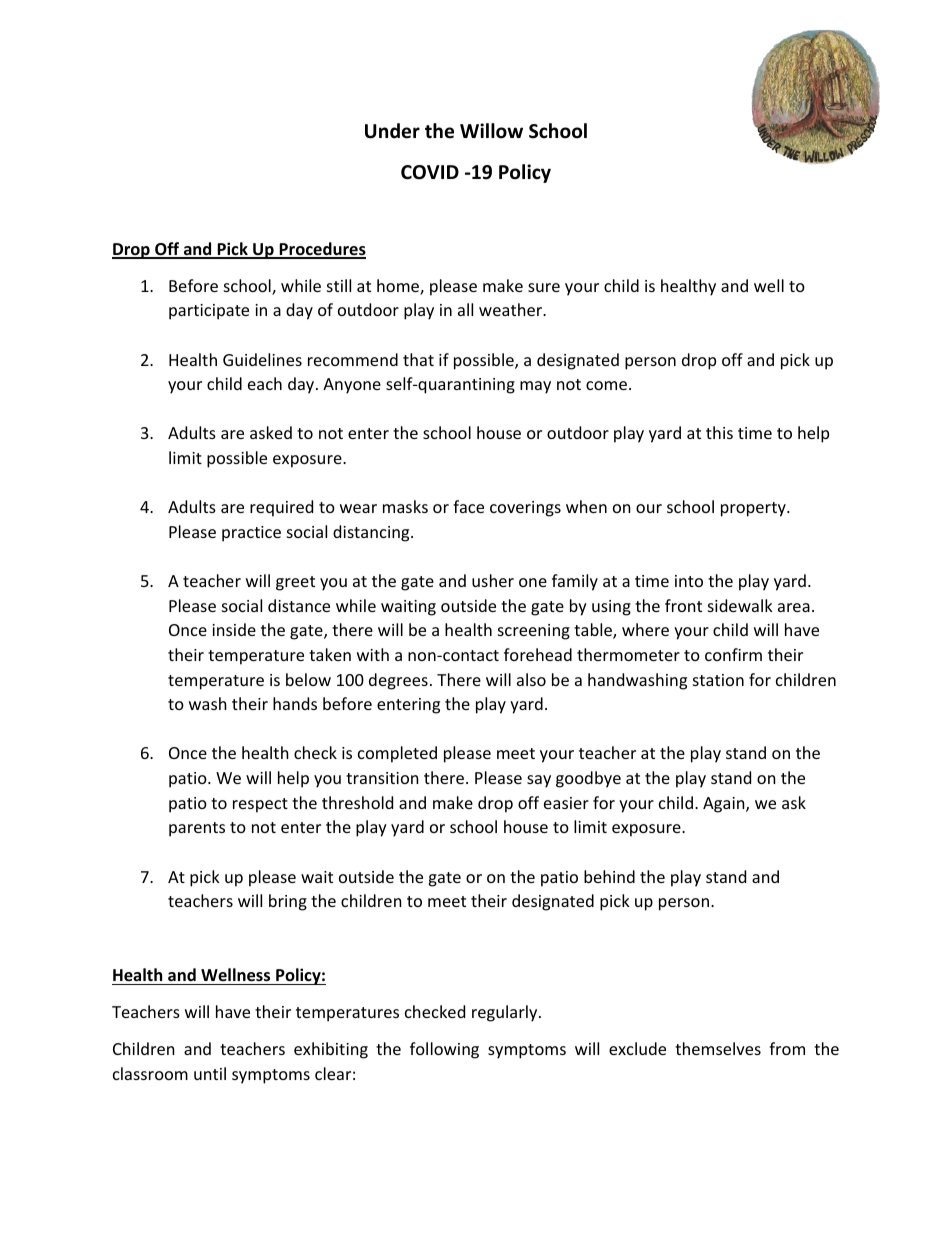  Describe the element at coordinates (444, 1050) in the screenshot. I see `following` at that location.
